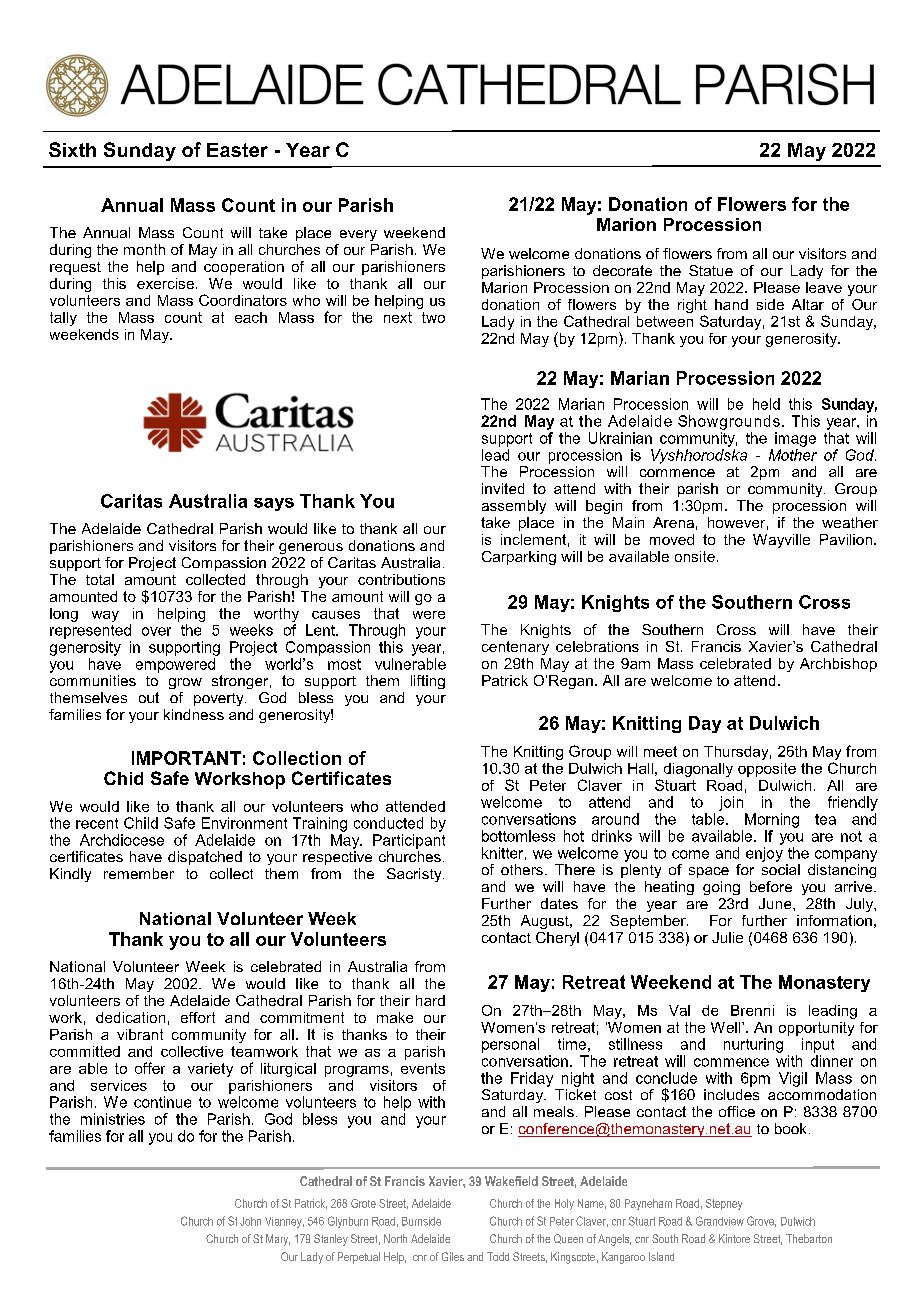  What do you see at coordinates (711, 270) in the document?
I see `Statue` at bounding box center [711, 270].
